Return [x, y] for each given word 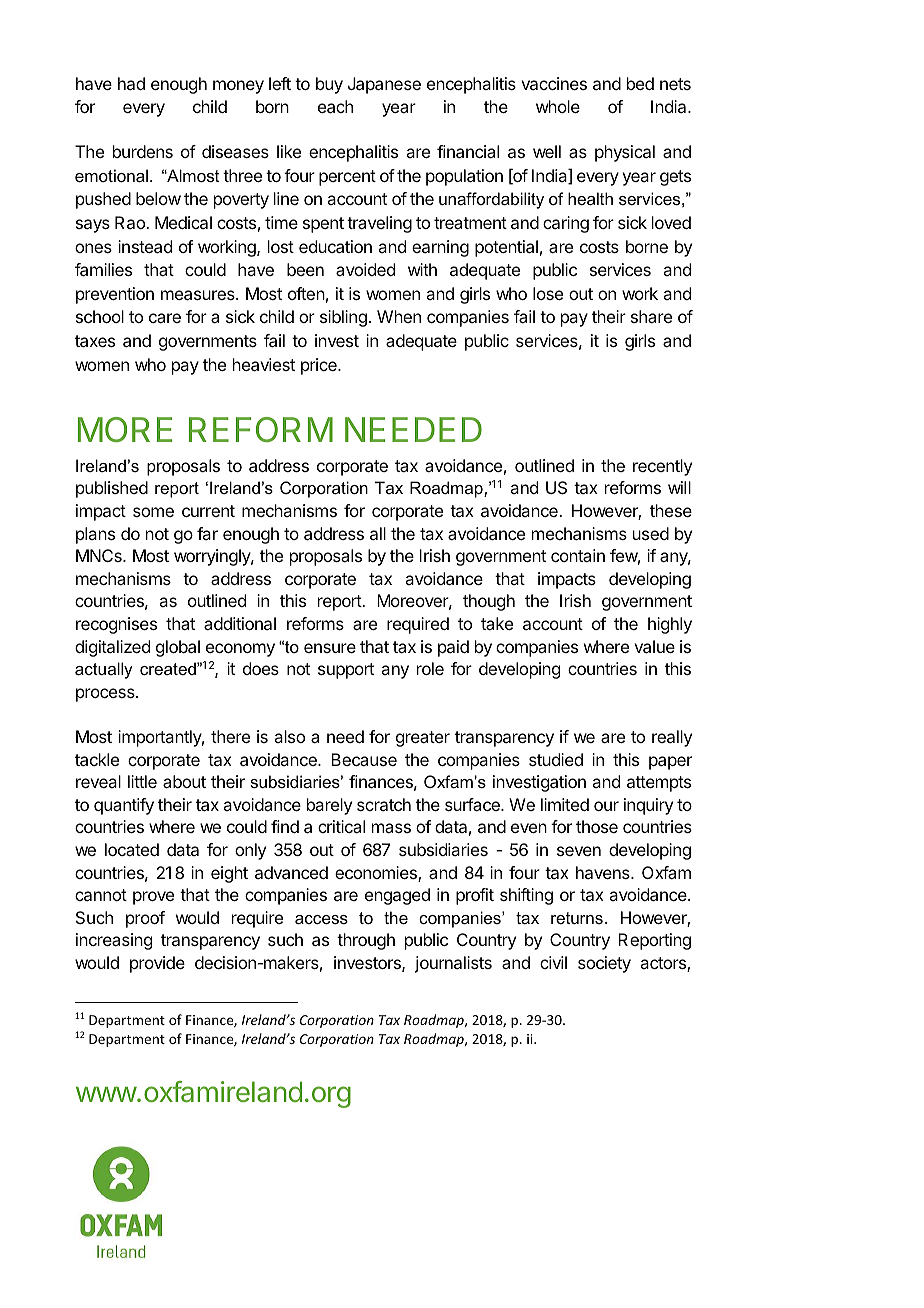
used [651, 533]
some [153, 512]
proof [145, 919]
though [489, 602]
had [131, 83]
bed [640, 83]
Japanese [384, 85]
